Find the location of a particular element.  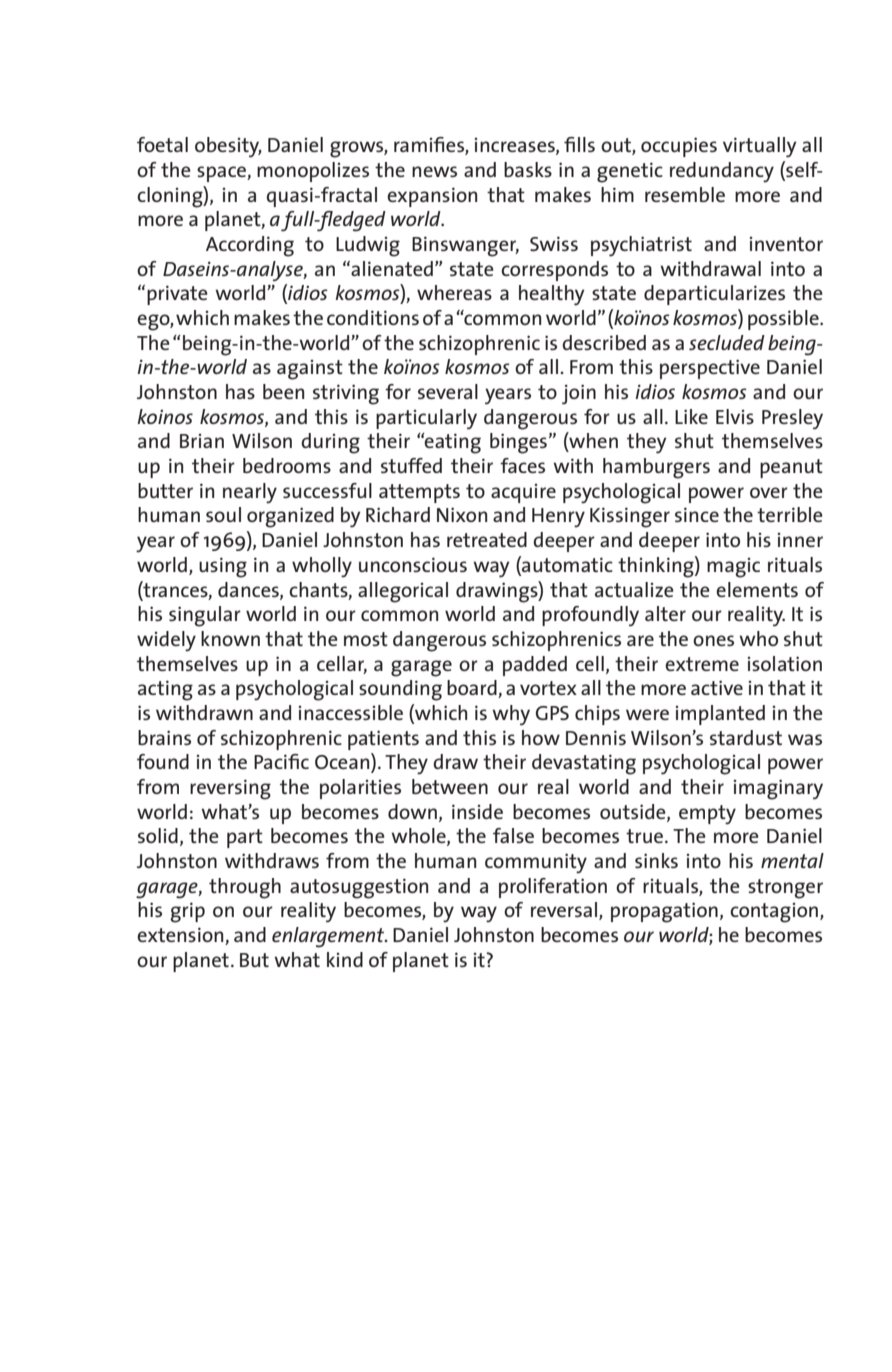

Pacific is located at coordinates (281, 761).
